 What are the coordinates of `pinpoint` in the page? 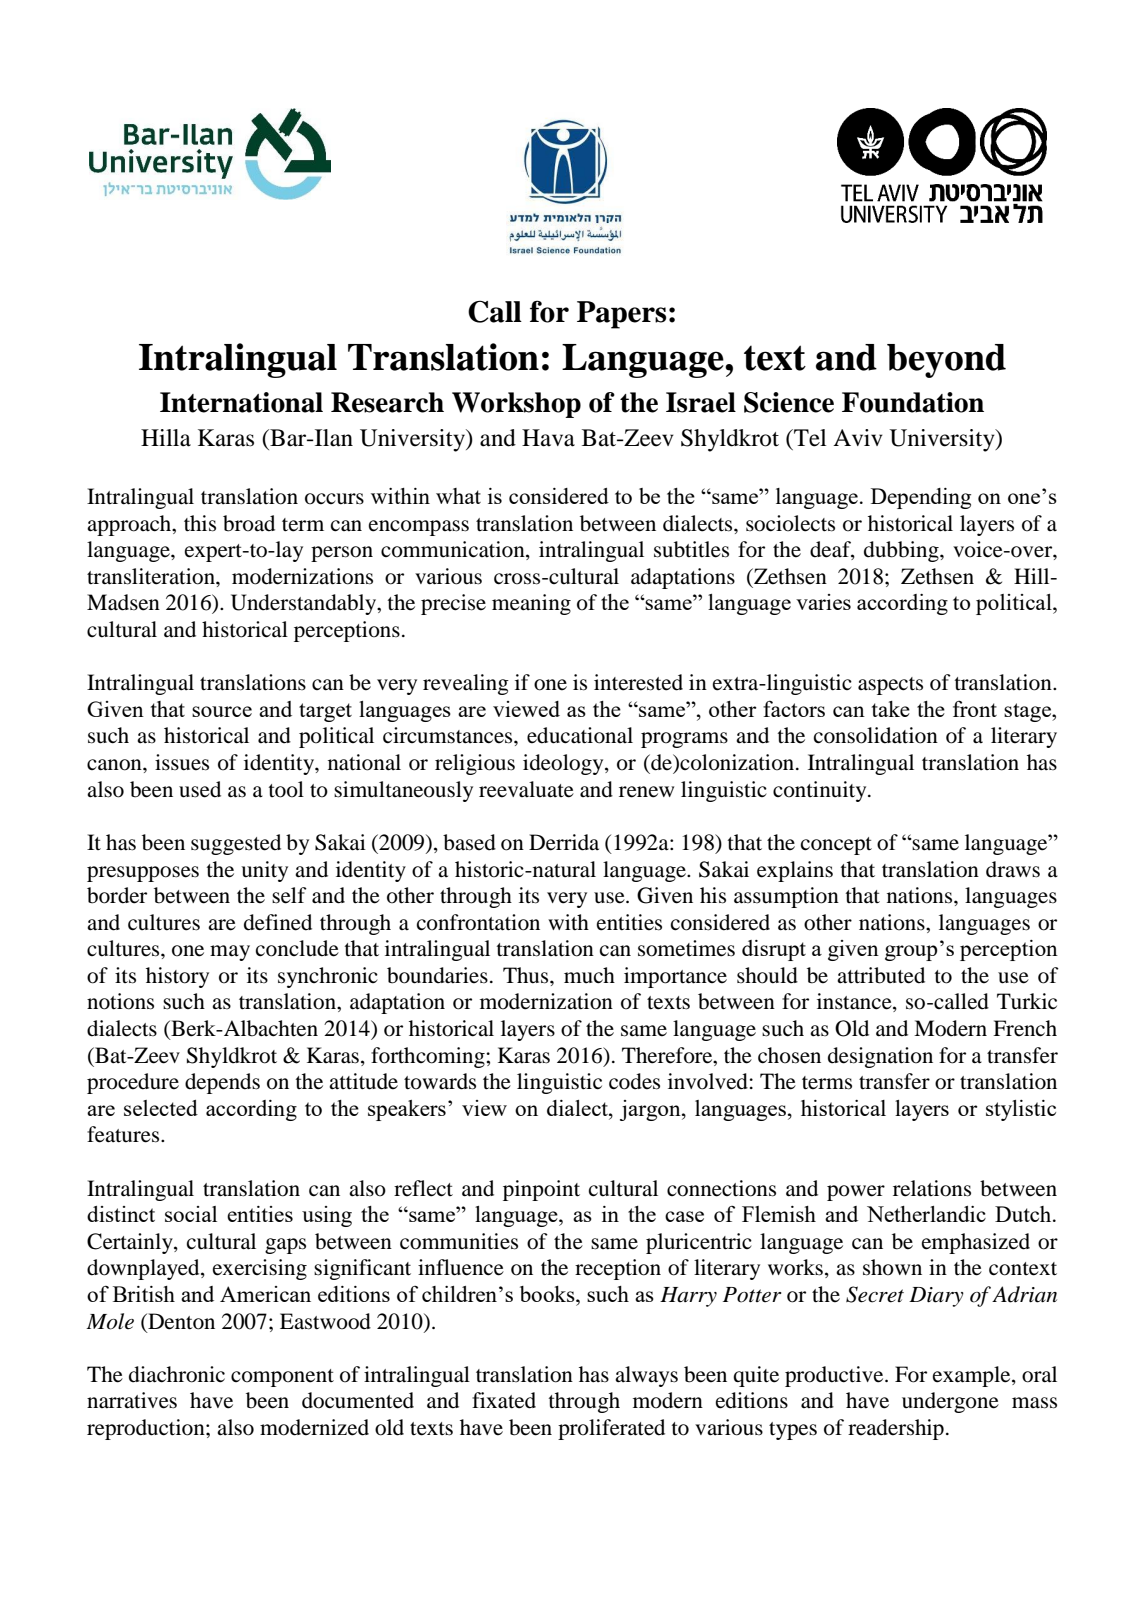 It's located at (541, 1190).
